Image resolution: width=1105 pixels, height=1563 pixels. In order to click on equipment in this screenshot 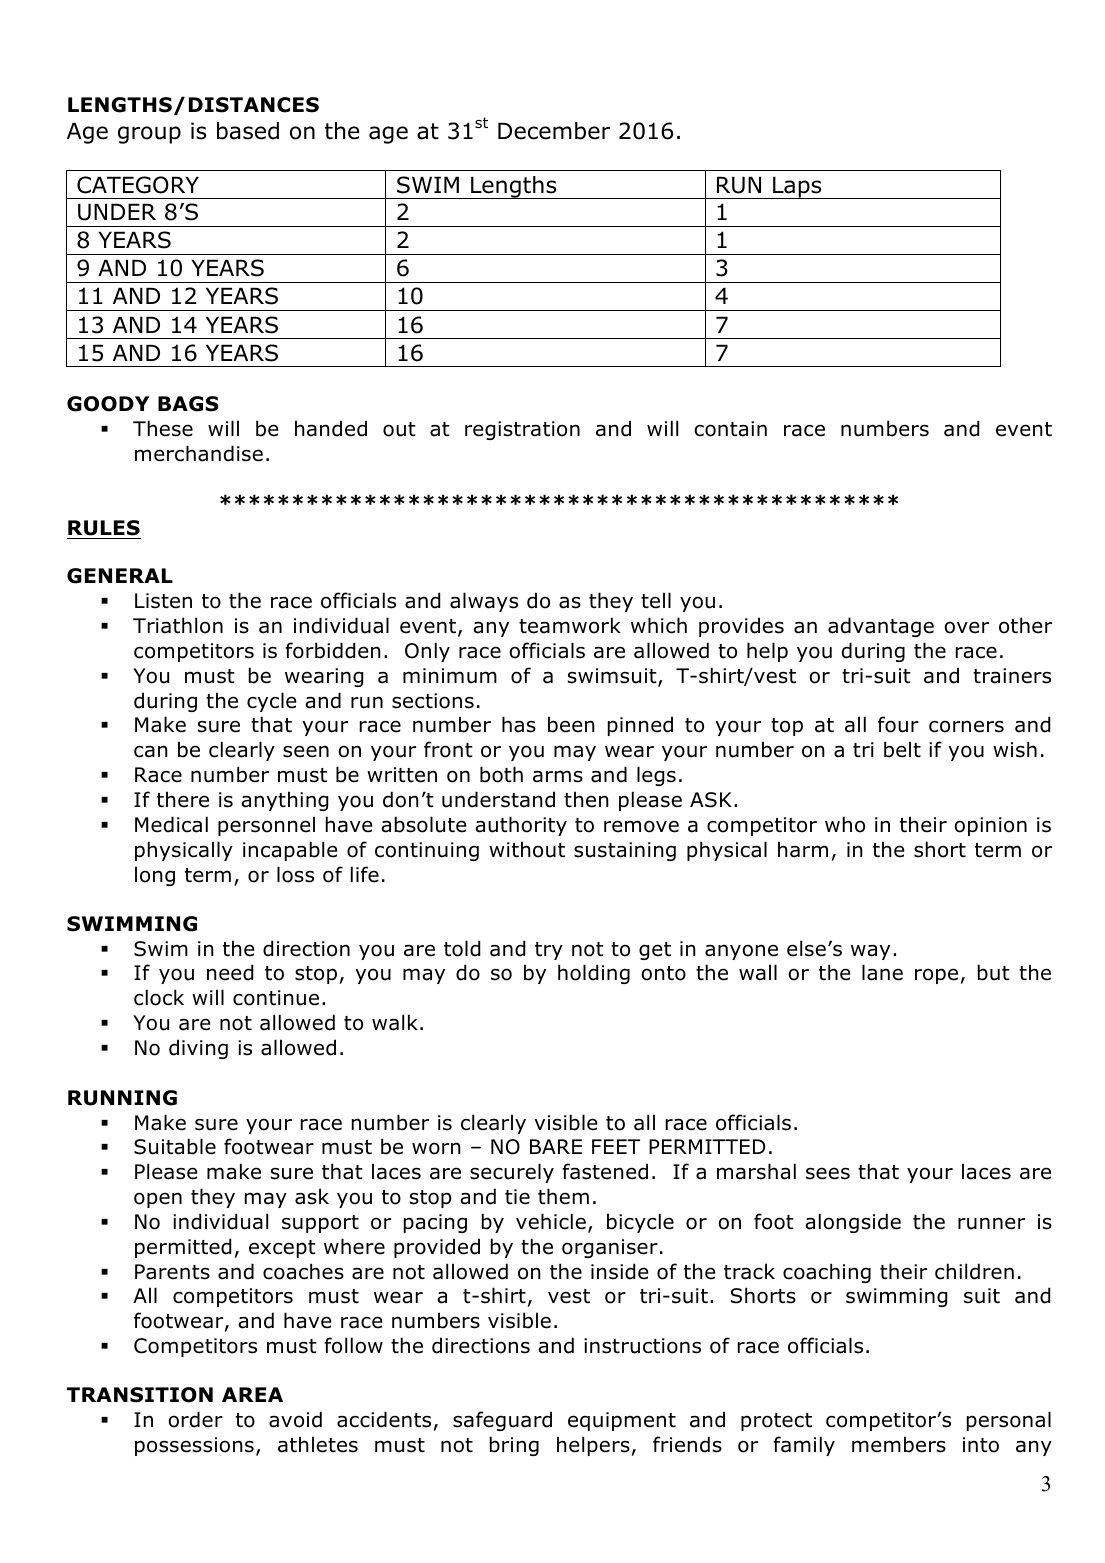, I will do `click(622, 1421)`.
